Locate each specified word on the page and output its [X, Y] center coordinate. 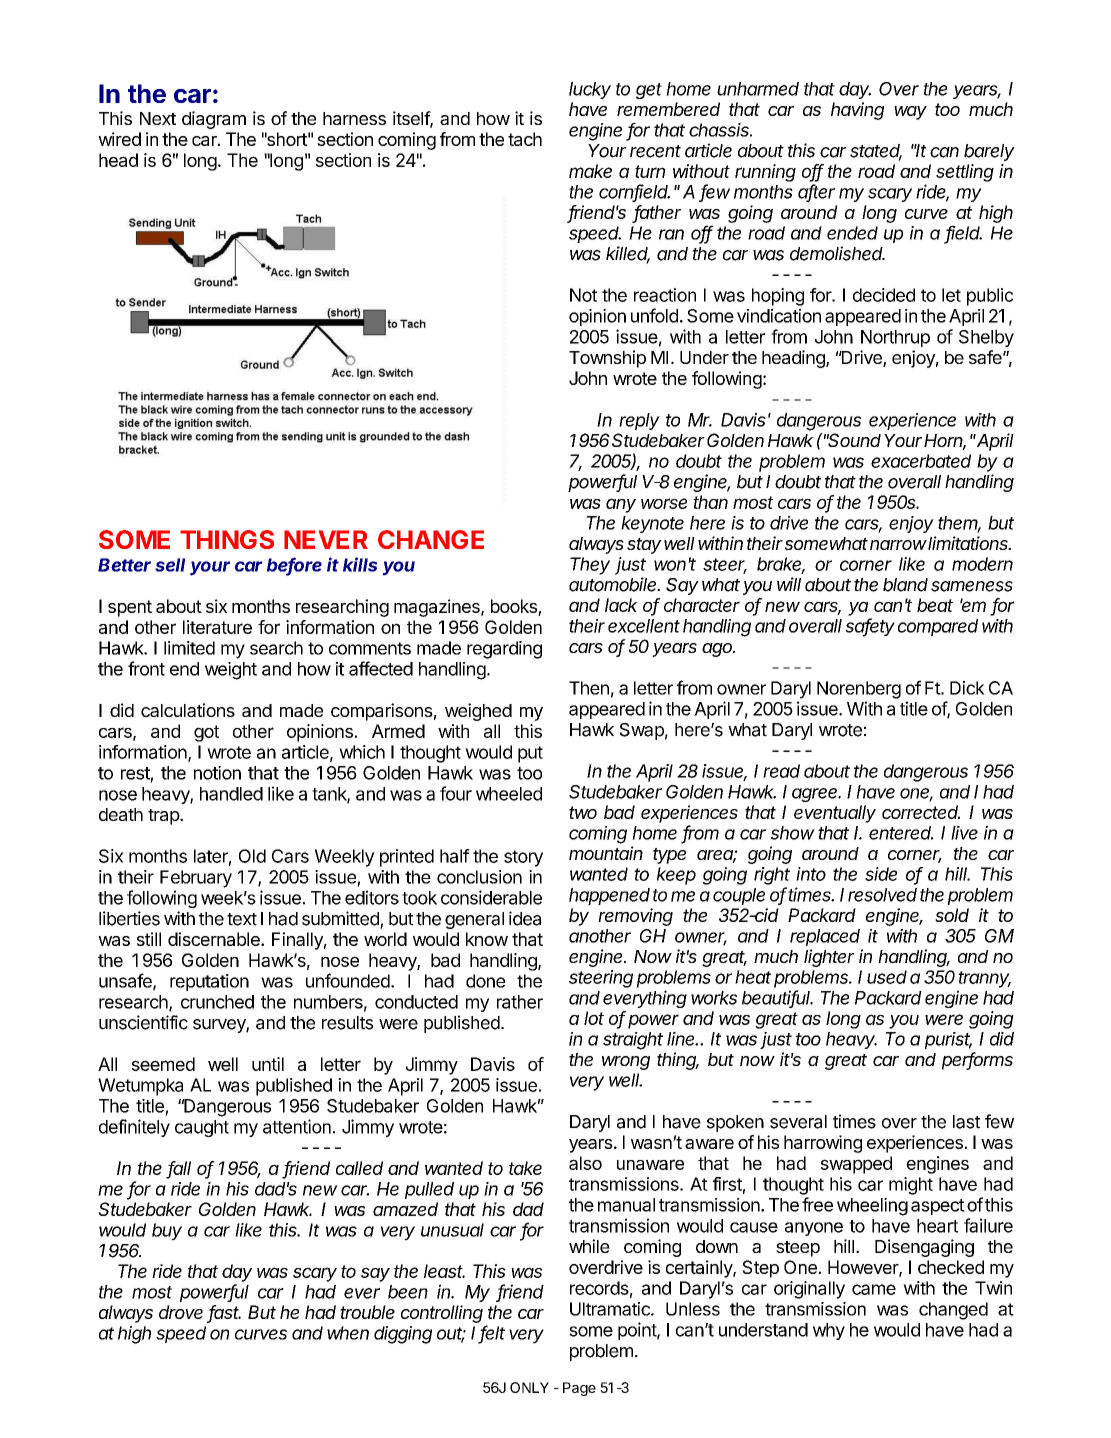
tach [525, 139]
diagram [214, 120]
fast [224, 1313]
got [206, 733]
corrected [921, 812]
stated [876, 152]
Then [589, 688]
